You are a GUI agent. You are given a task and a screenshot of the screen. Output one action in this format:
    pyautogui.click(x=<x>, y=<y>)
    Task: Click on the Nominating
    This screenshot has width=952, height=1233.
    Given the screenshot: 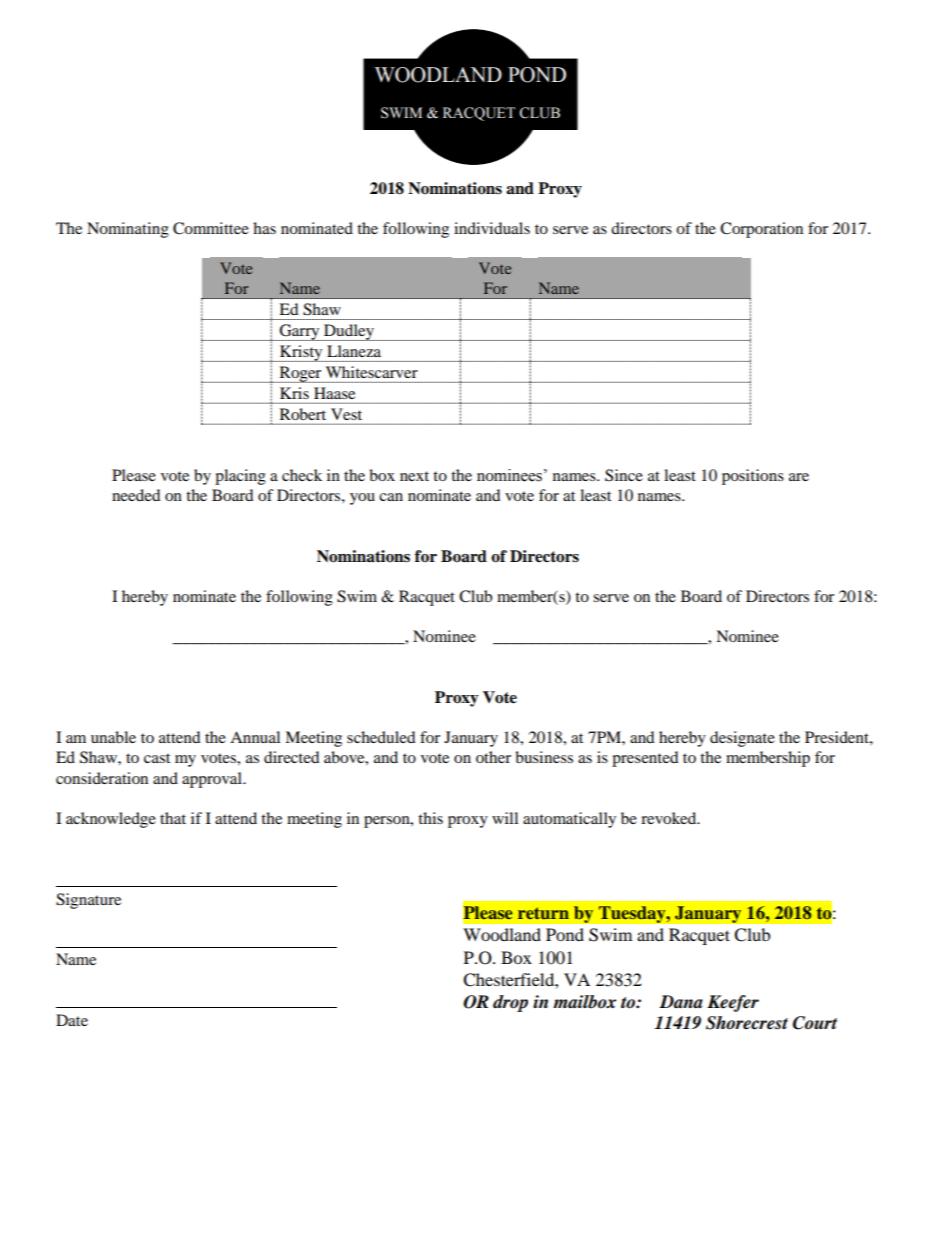 What is the action you would take?
    pyautogui.click(x=128, y=230)
